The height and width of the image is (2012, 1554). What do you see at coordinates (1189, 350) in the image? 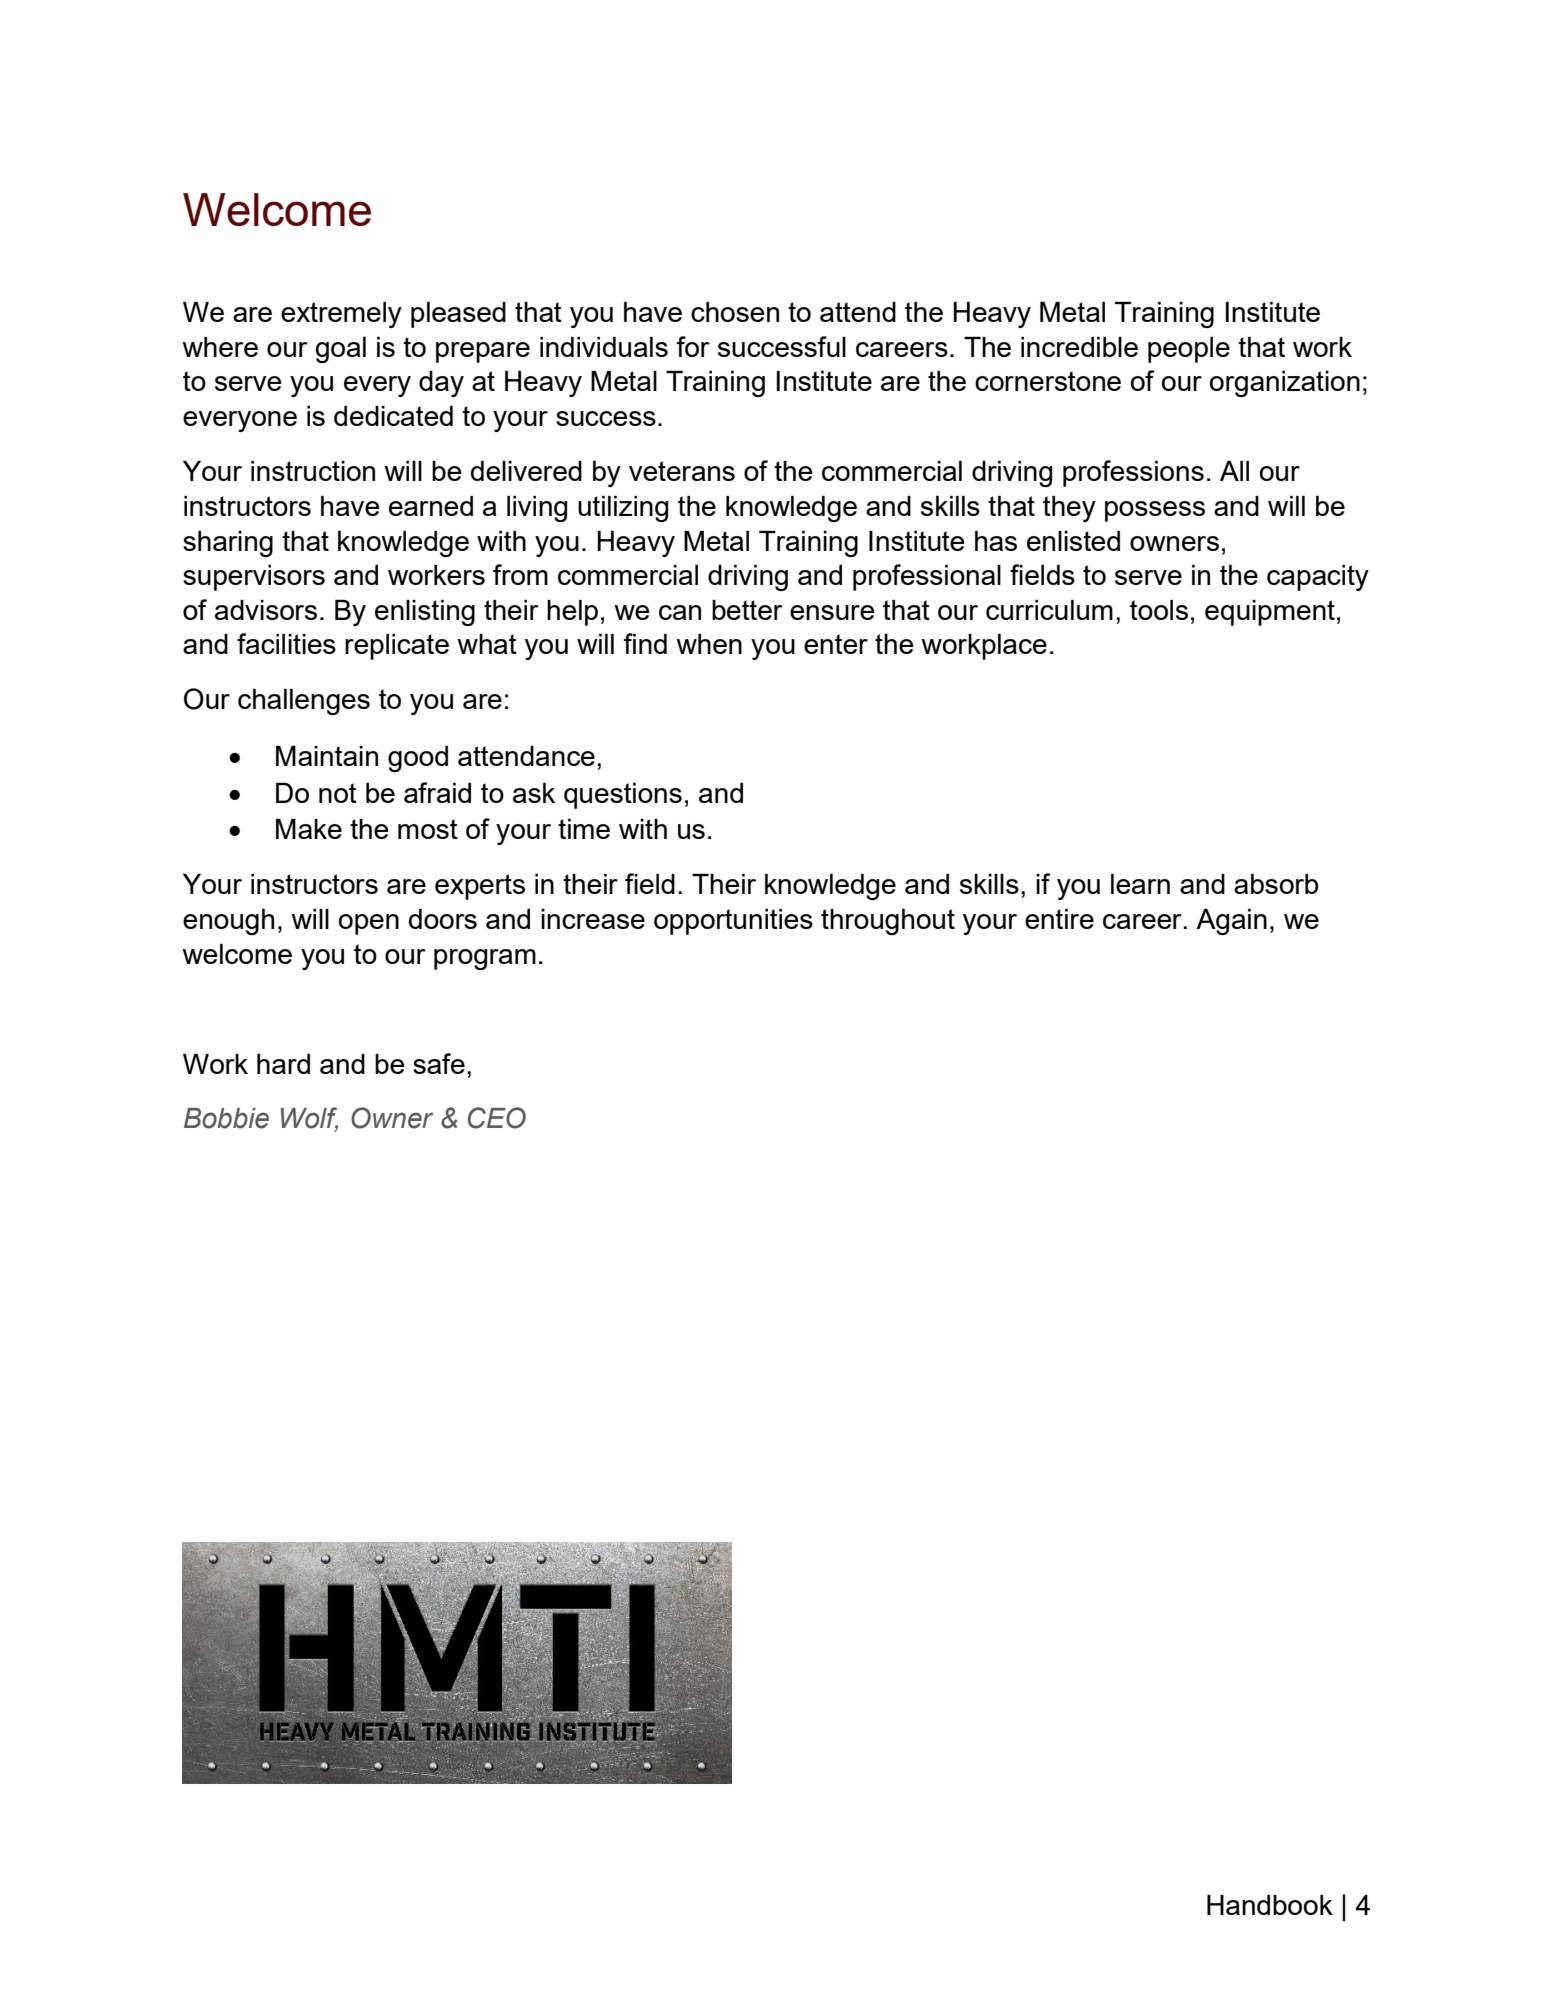
I see `people` at bounding box center [1189, 350].
